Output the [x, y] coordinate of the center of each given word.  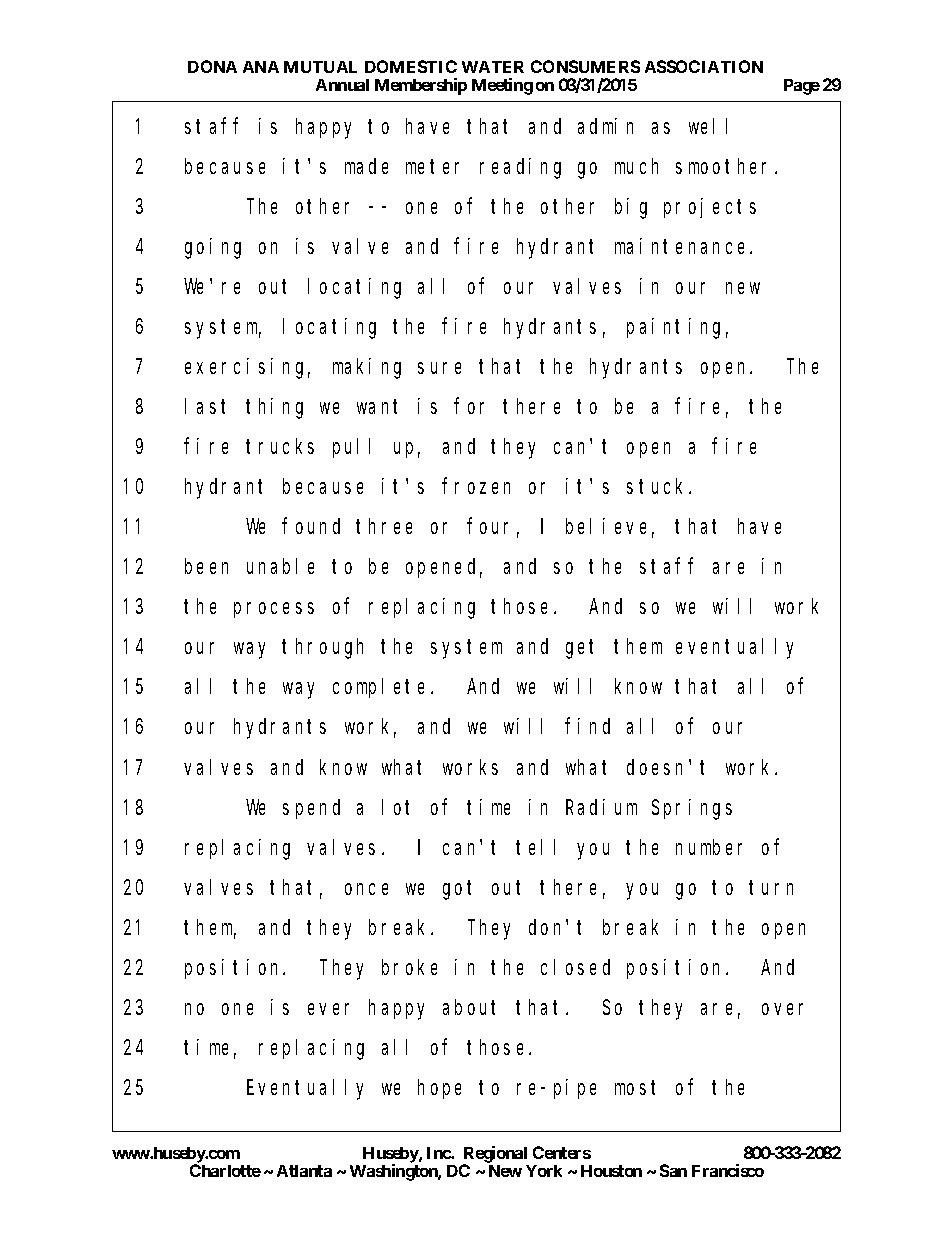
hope [439, 1089]
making [367, 368]
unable [280, 566]
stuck [658, 486]
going [213, 248]
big [631, 208]
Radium [601, 807]
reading [520, 168]
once [366, 889]
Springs [692, 809]
